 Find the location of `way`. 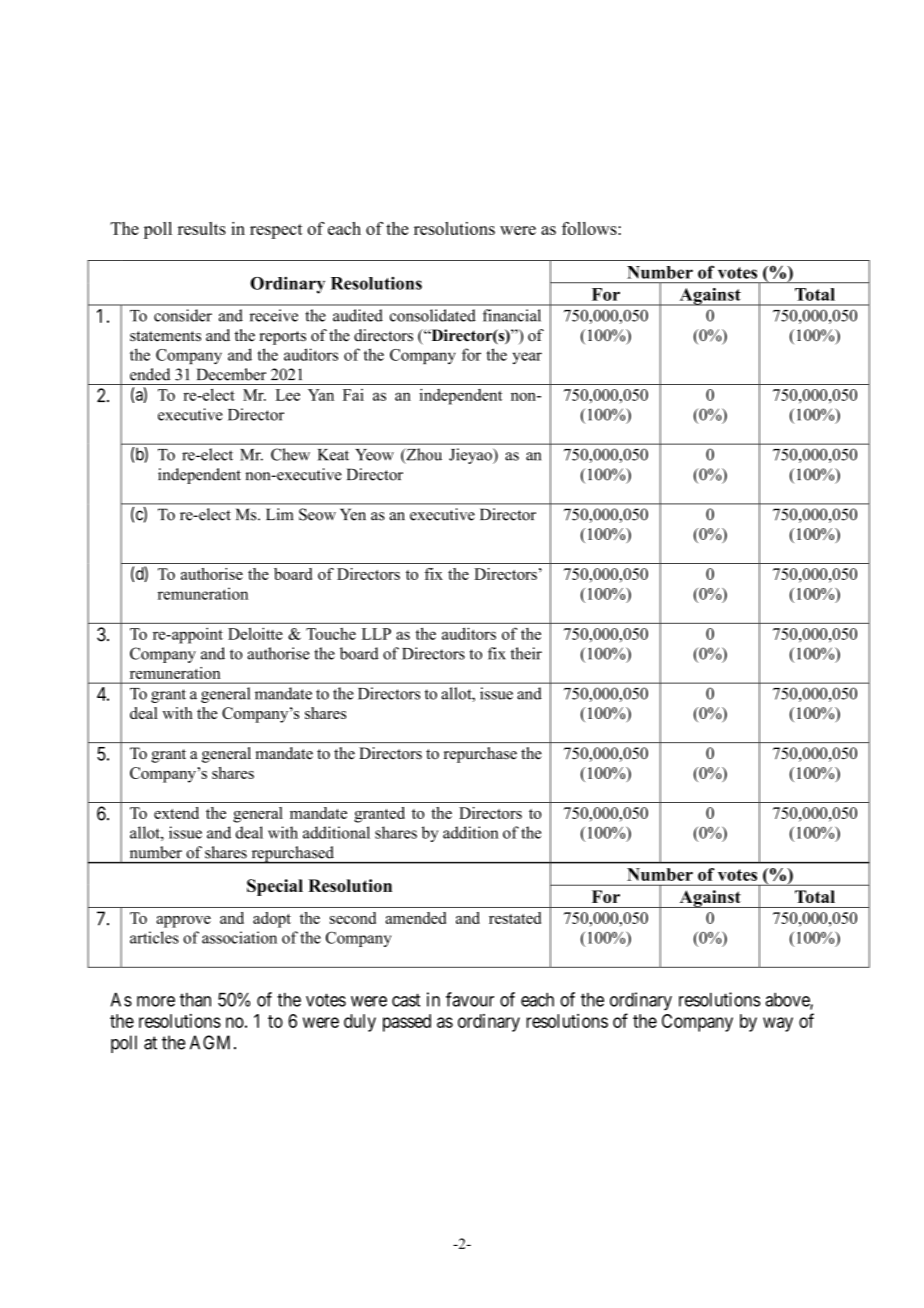

way is located at coordinates (778, 1024).
